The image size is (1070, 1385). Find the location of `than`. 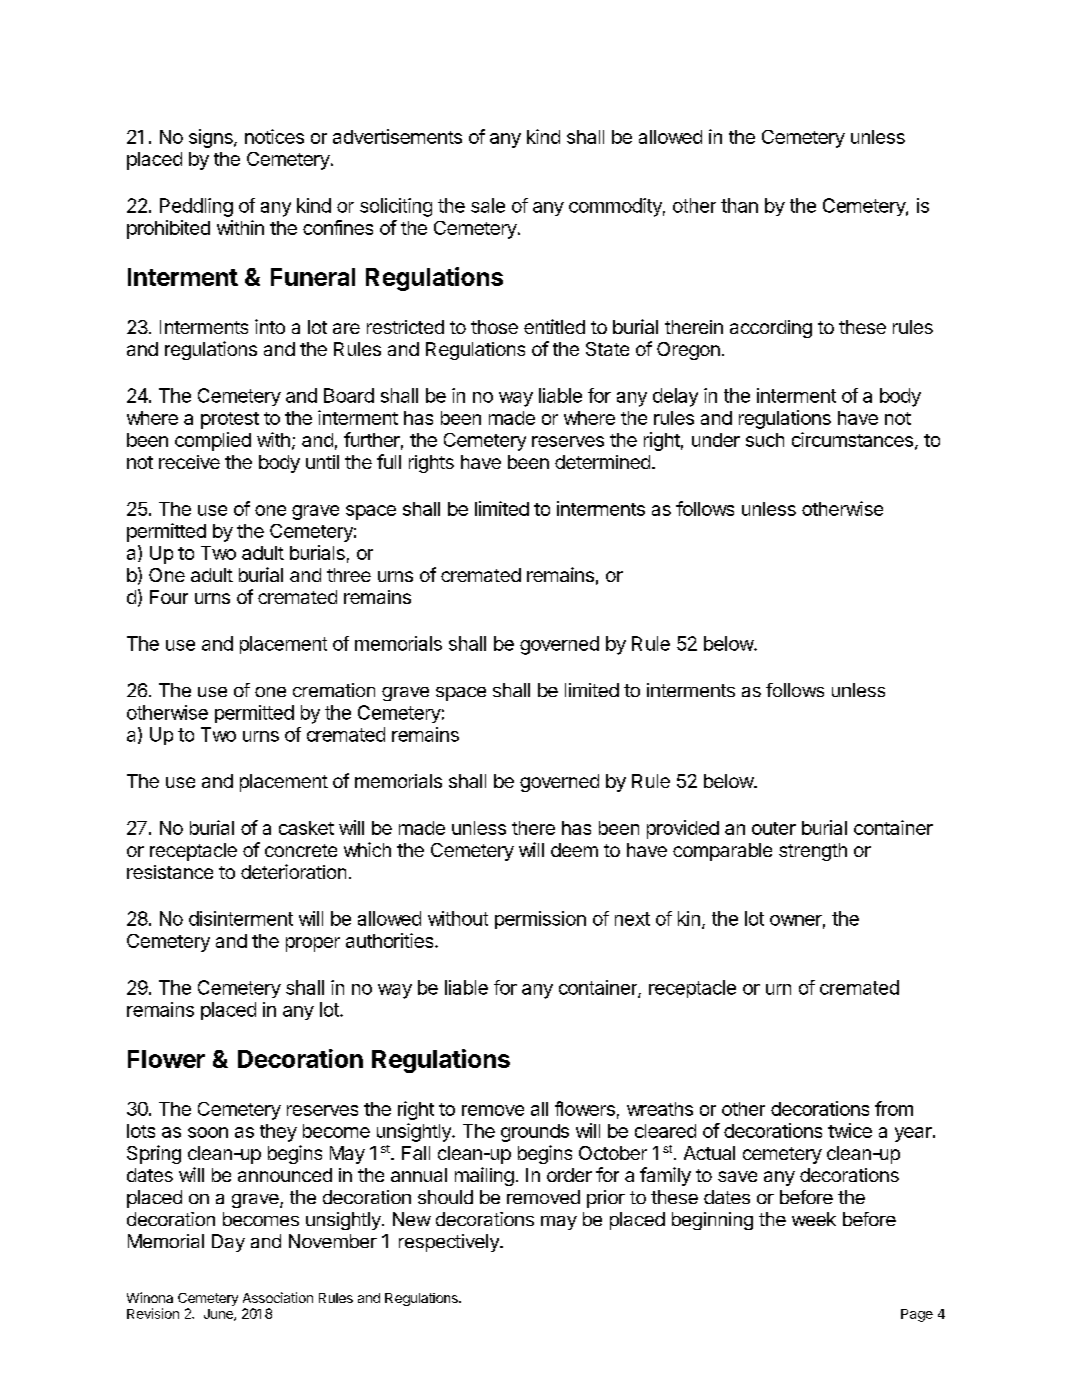

than is located at coordinates (739, 205).
